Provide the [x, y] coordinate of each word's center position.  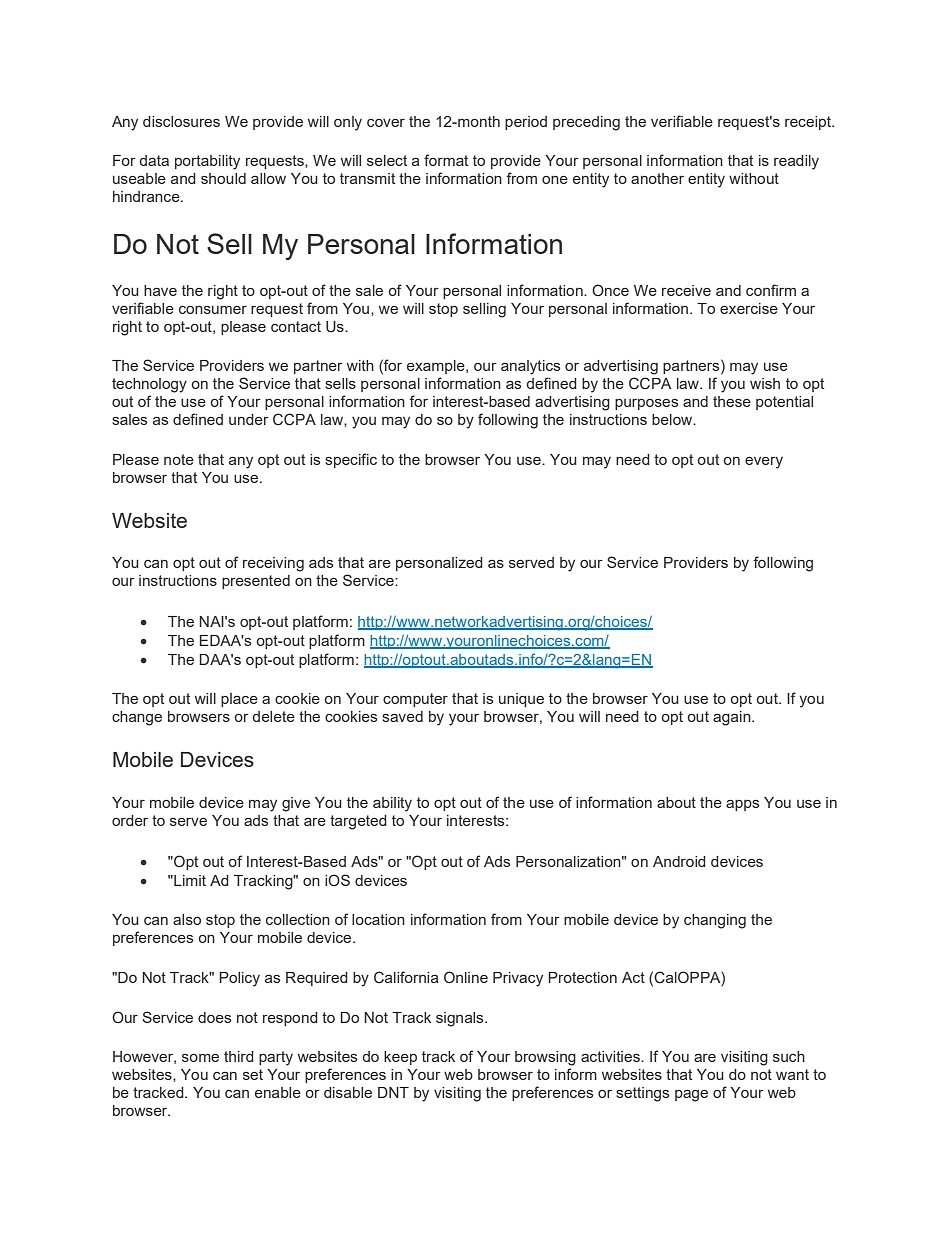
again [733, 718]
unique [521, 700]
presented [256, 582]
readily [796, 162]
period [526, 123]
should [223, 178]
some [200, 1058]
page [691, 1096]
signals [461, 1019]
